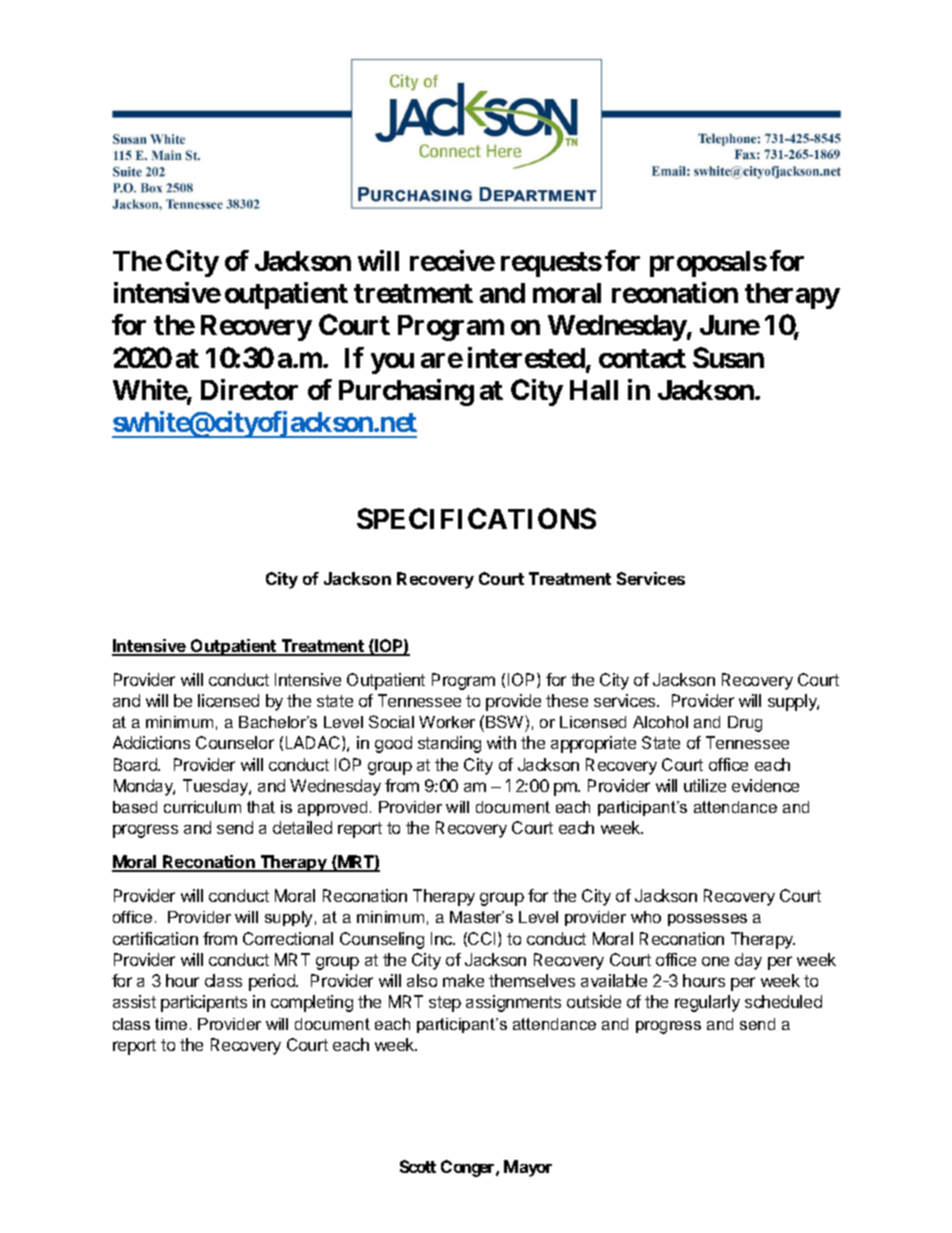 This screenshot has height=1233, width=952. I want to click on Conger, so click(469, 1168).
